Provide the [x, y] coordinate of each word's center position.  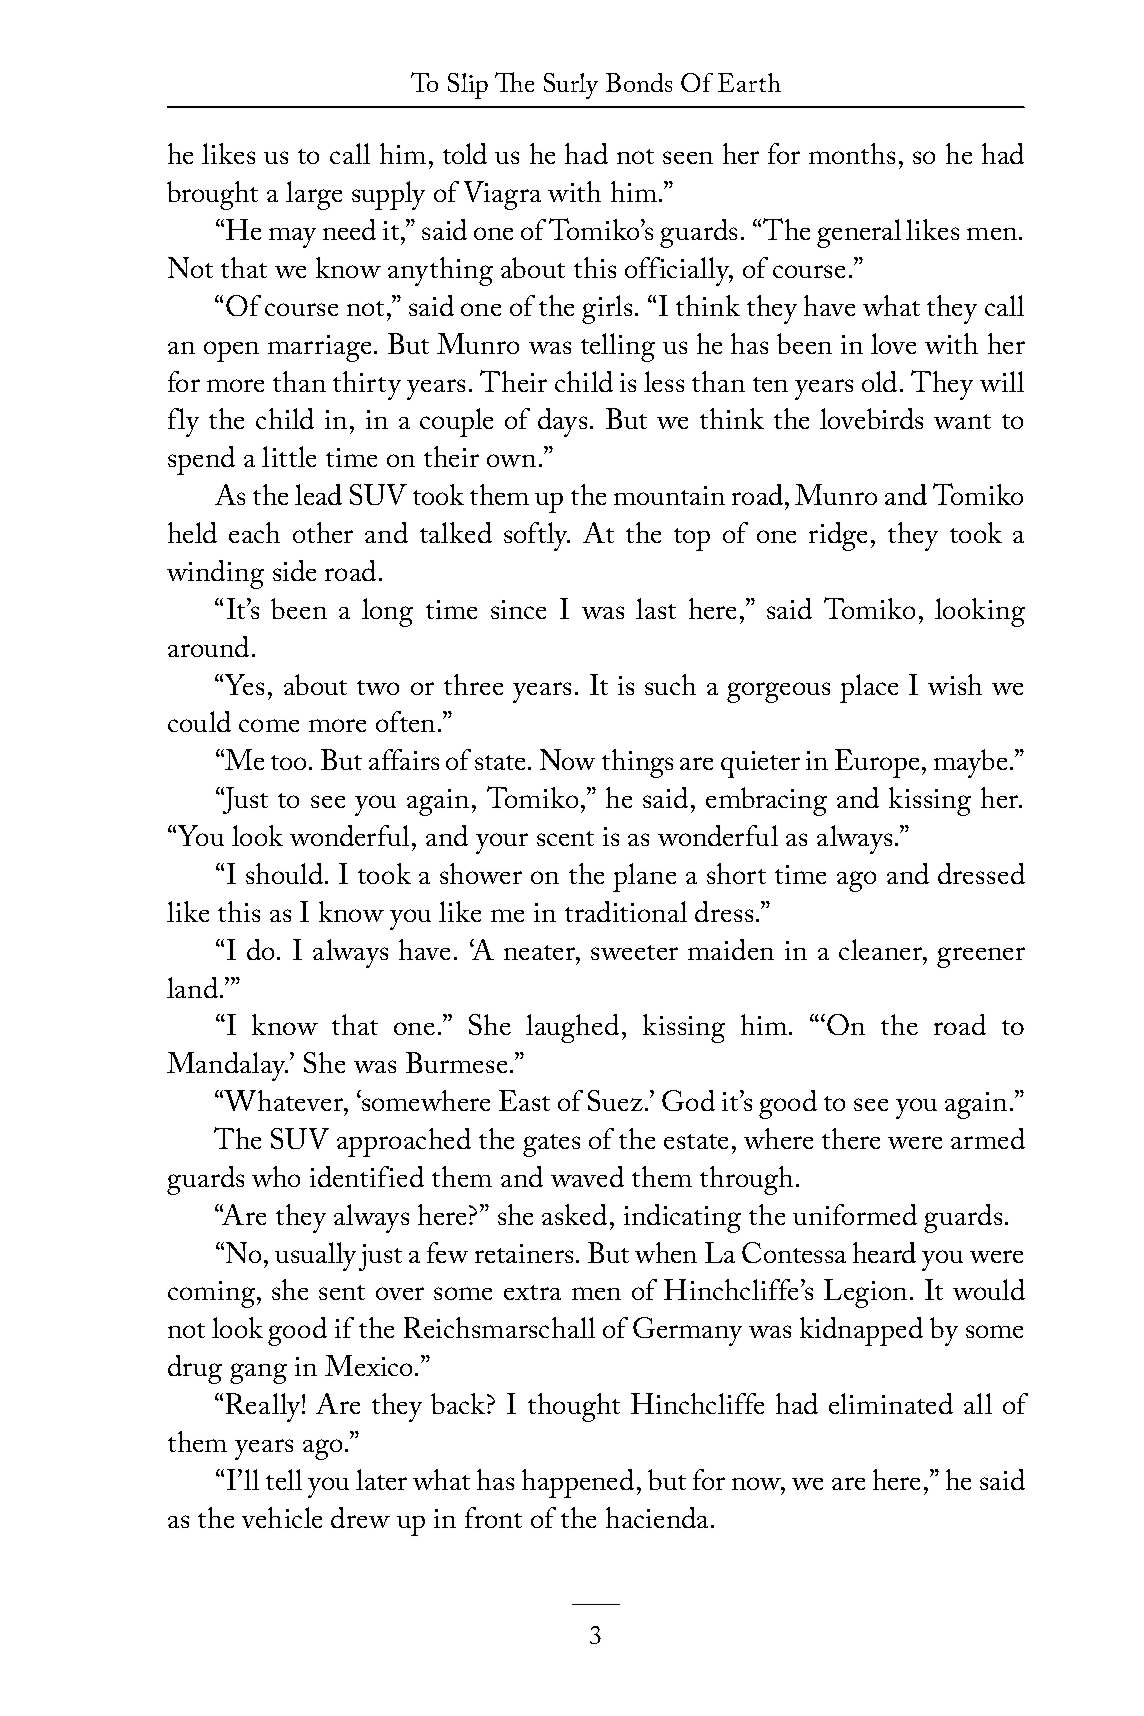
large [314, 195]
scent [565, 838]
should [284, 873]
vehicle [282, 1517]
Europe [877, 763]
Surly [571, 86]
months [852, 153]
